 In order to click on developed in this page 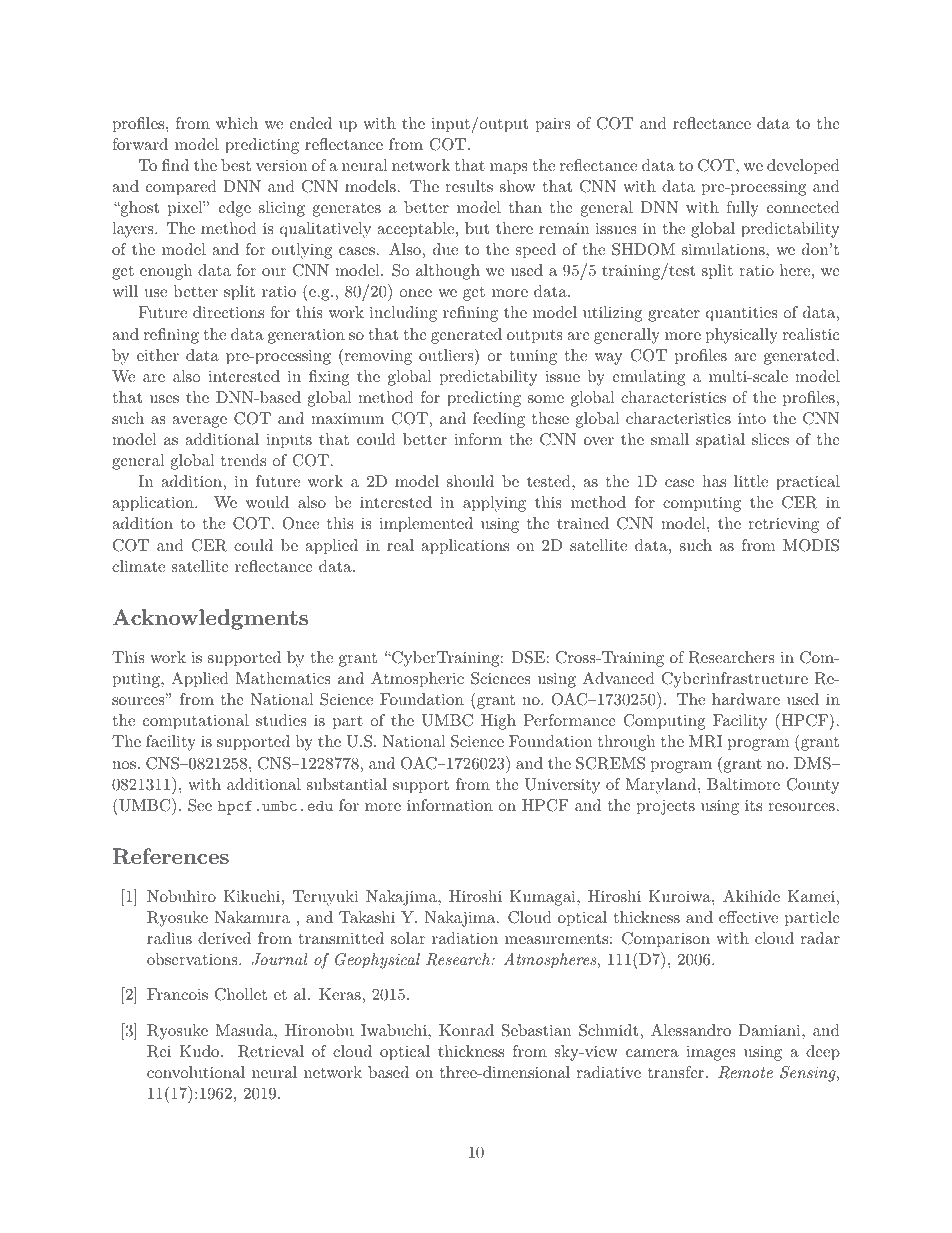, I will do `click(803, 167)`.
